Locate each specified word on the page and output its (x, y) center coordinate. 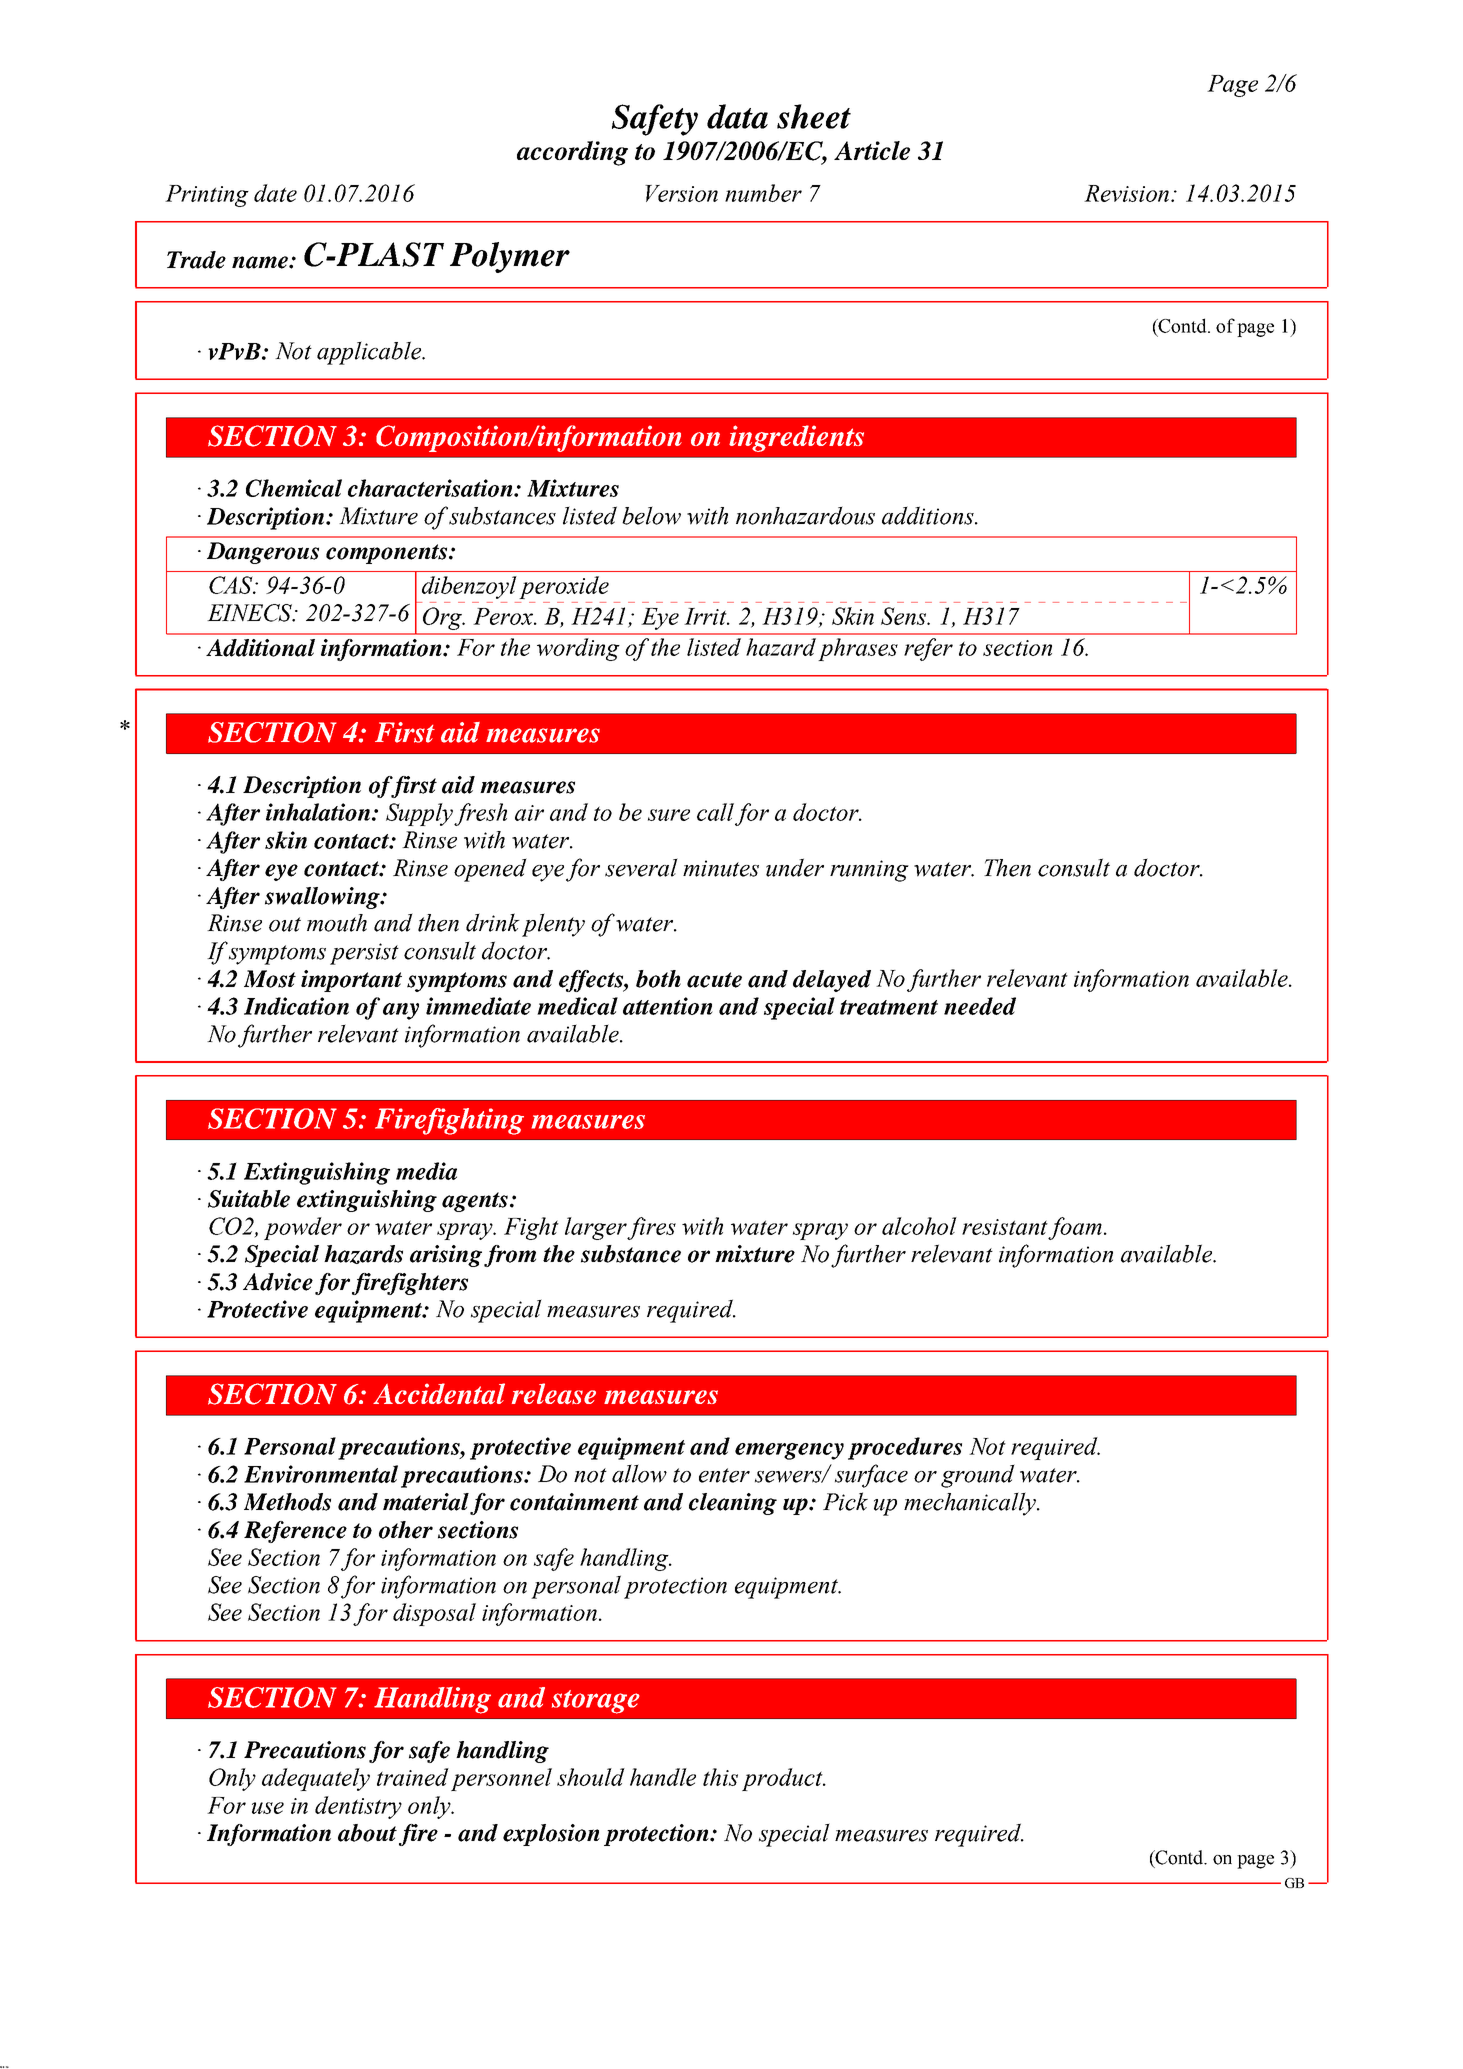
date (275, 193)
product (783, 1779)
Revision (1128, 193)
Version (681, 193)
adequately (316, 1779)
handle (663, 1777)
